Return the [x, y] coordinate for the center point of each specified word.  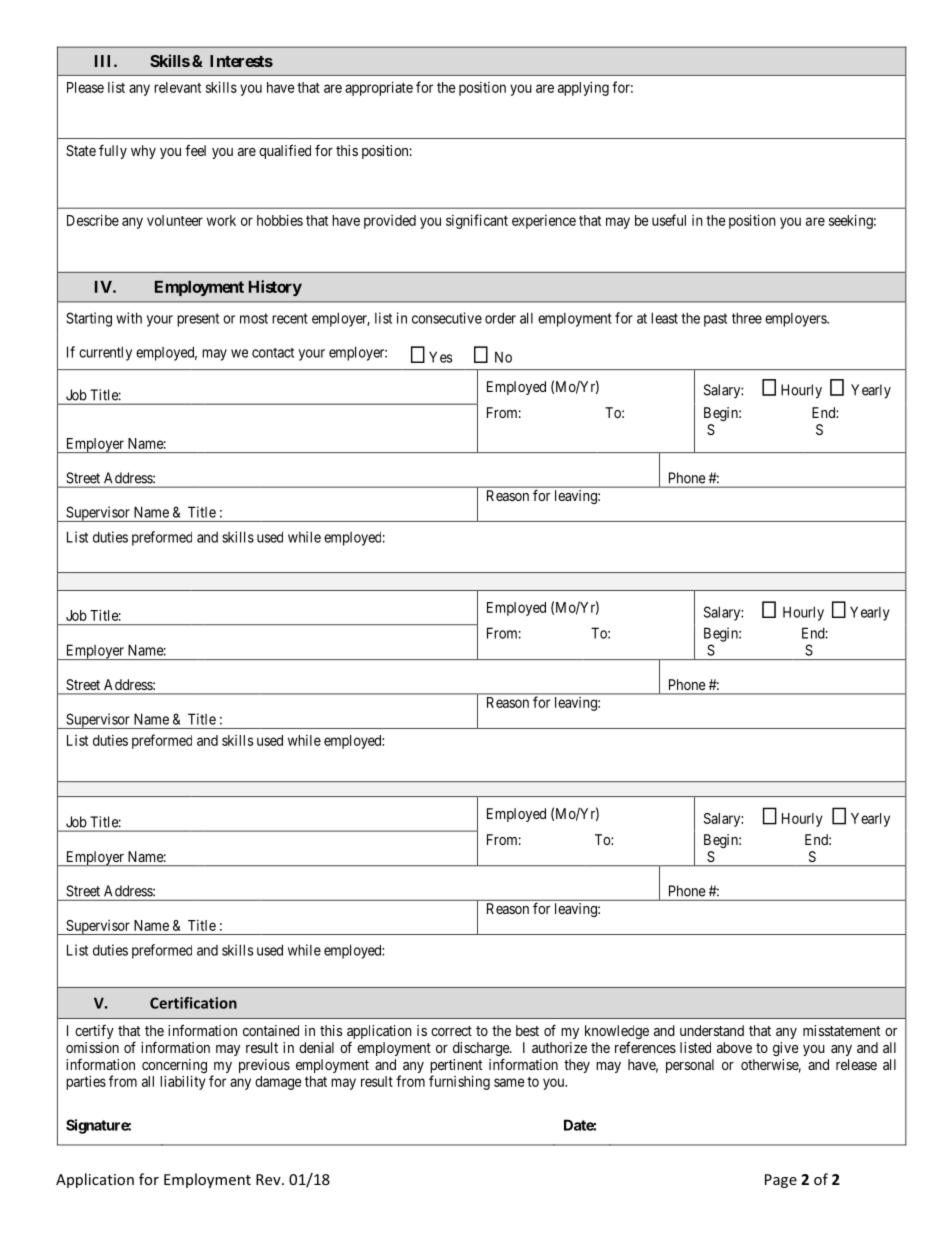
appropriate [379, 88]
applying [583, 88]
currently [105, 353]
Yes [441, 357]
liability [183, 1082]
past [715, 320]
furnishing [459, 1082]
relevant [177, 87]
